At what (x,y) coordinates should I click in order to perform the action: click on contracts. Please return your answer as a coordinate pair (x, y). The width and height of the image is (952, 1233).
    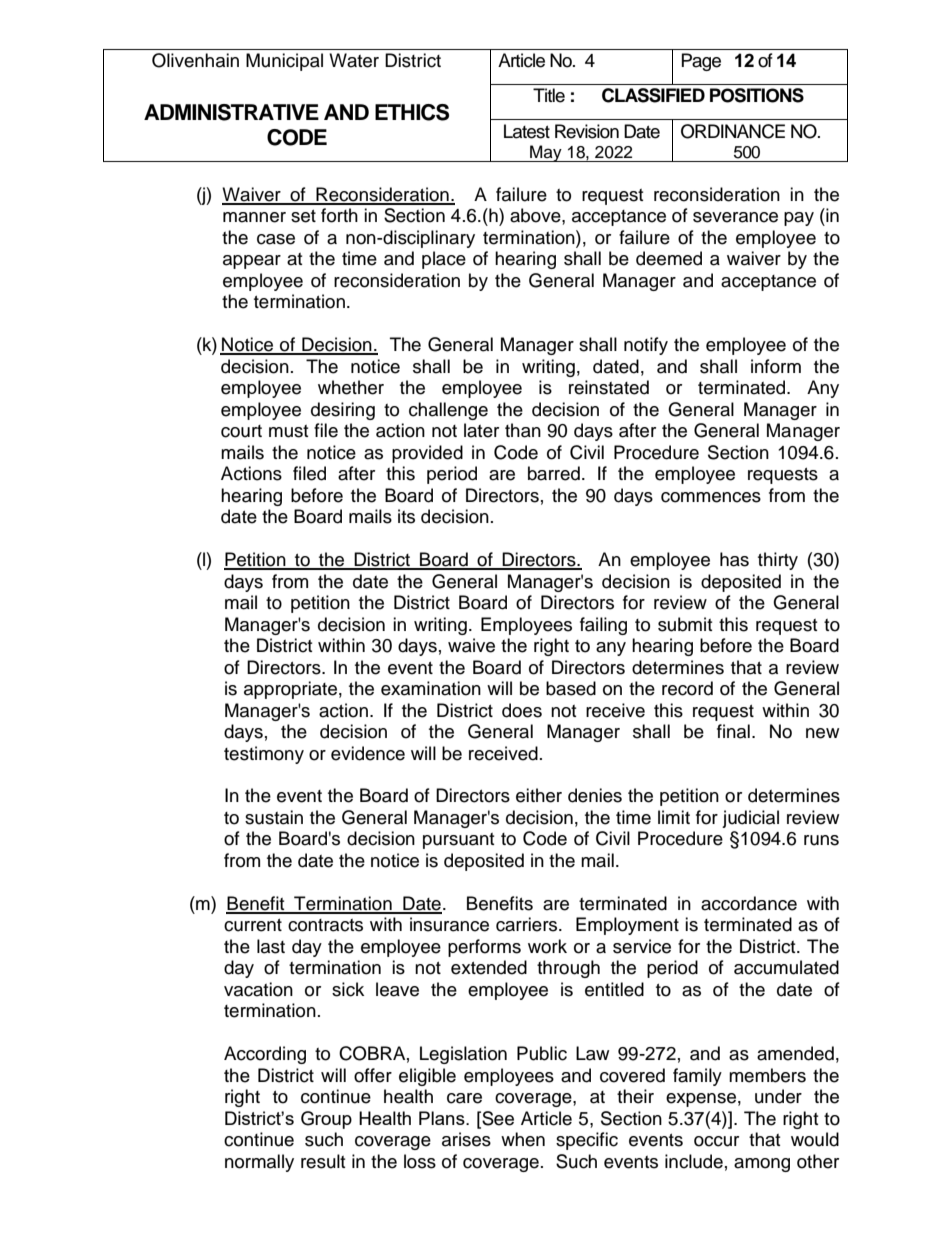
    Looking at the image, I should click on (325, 925).
